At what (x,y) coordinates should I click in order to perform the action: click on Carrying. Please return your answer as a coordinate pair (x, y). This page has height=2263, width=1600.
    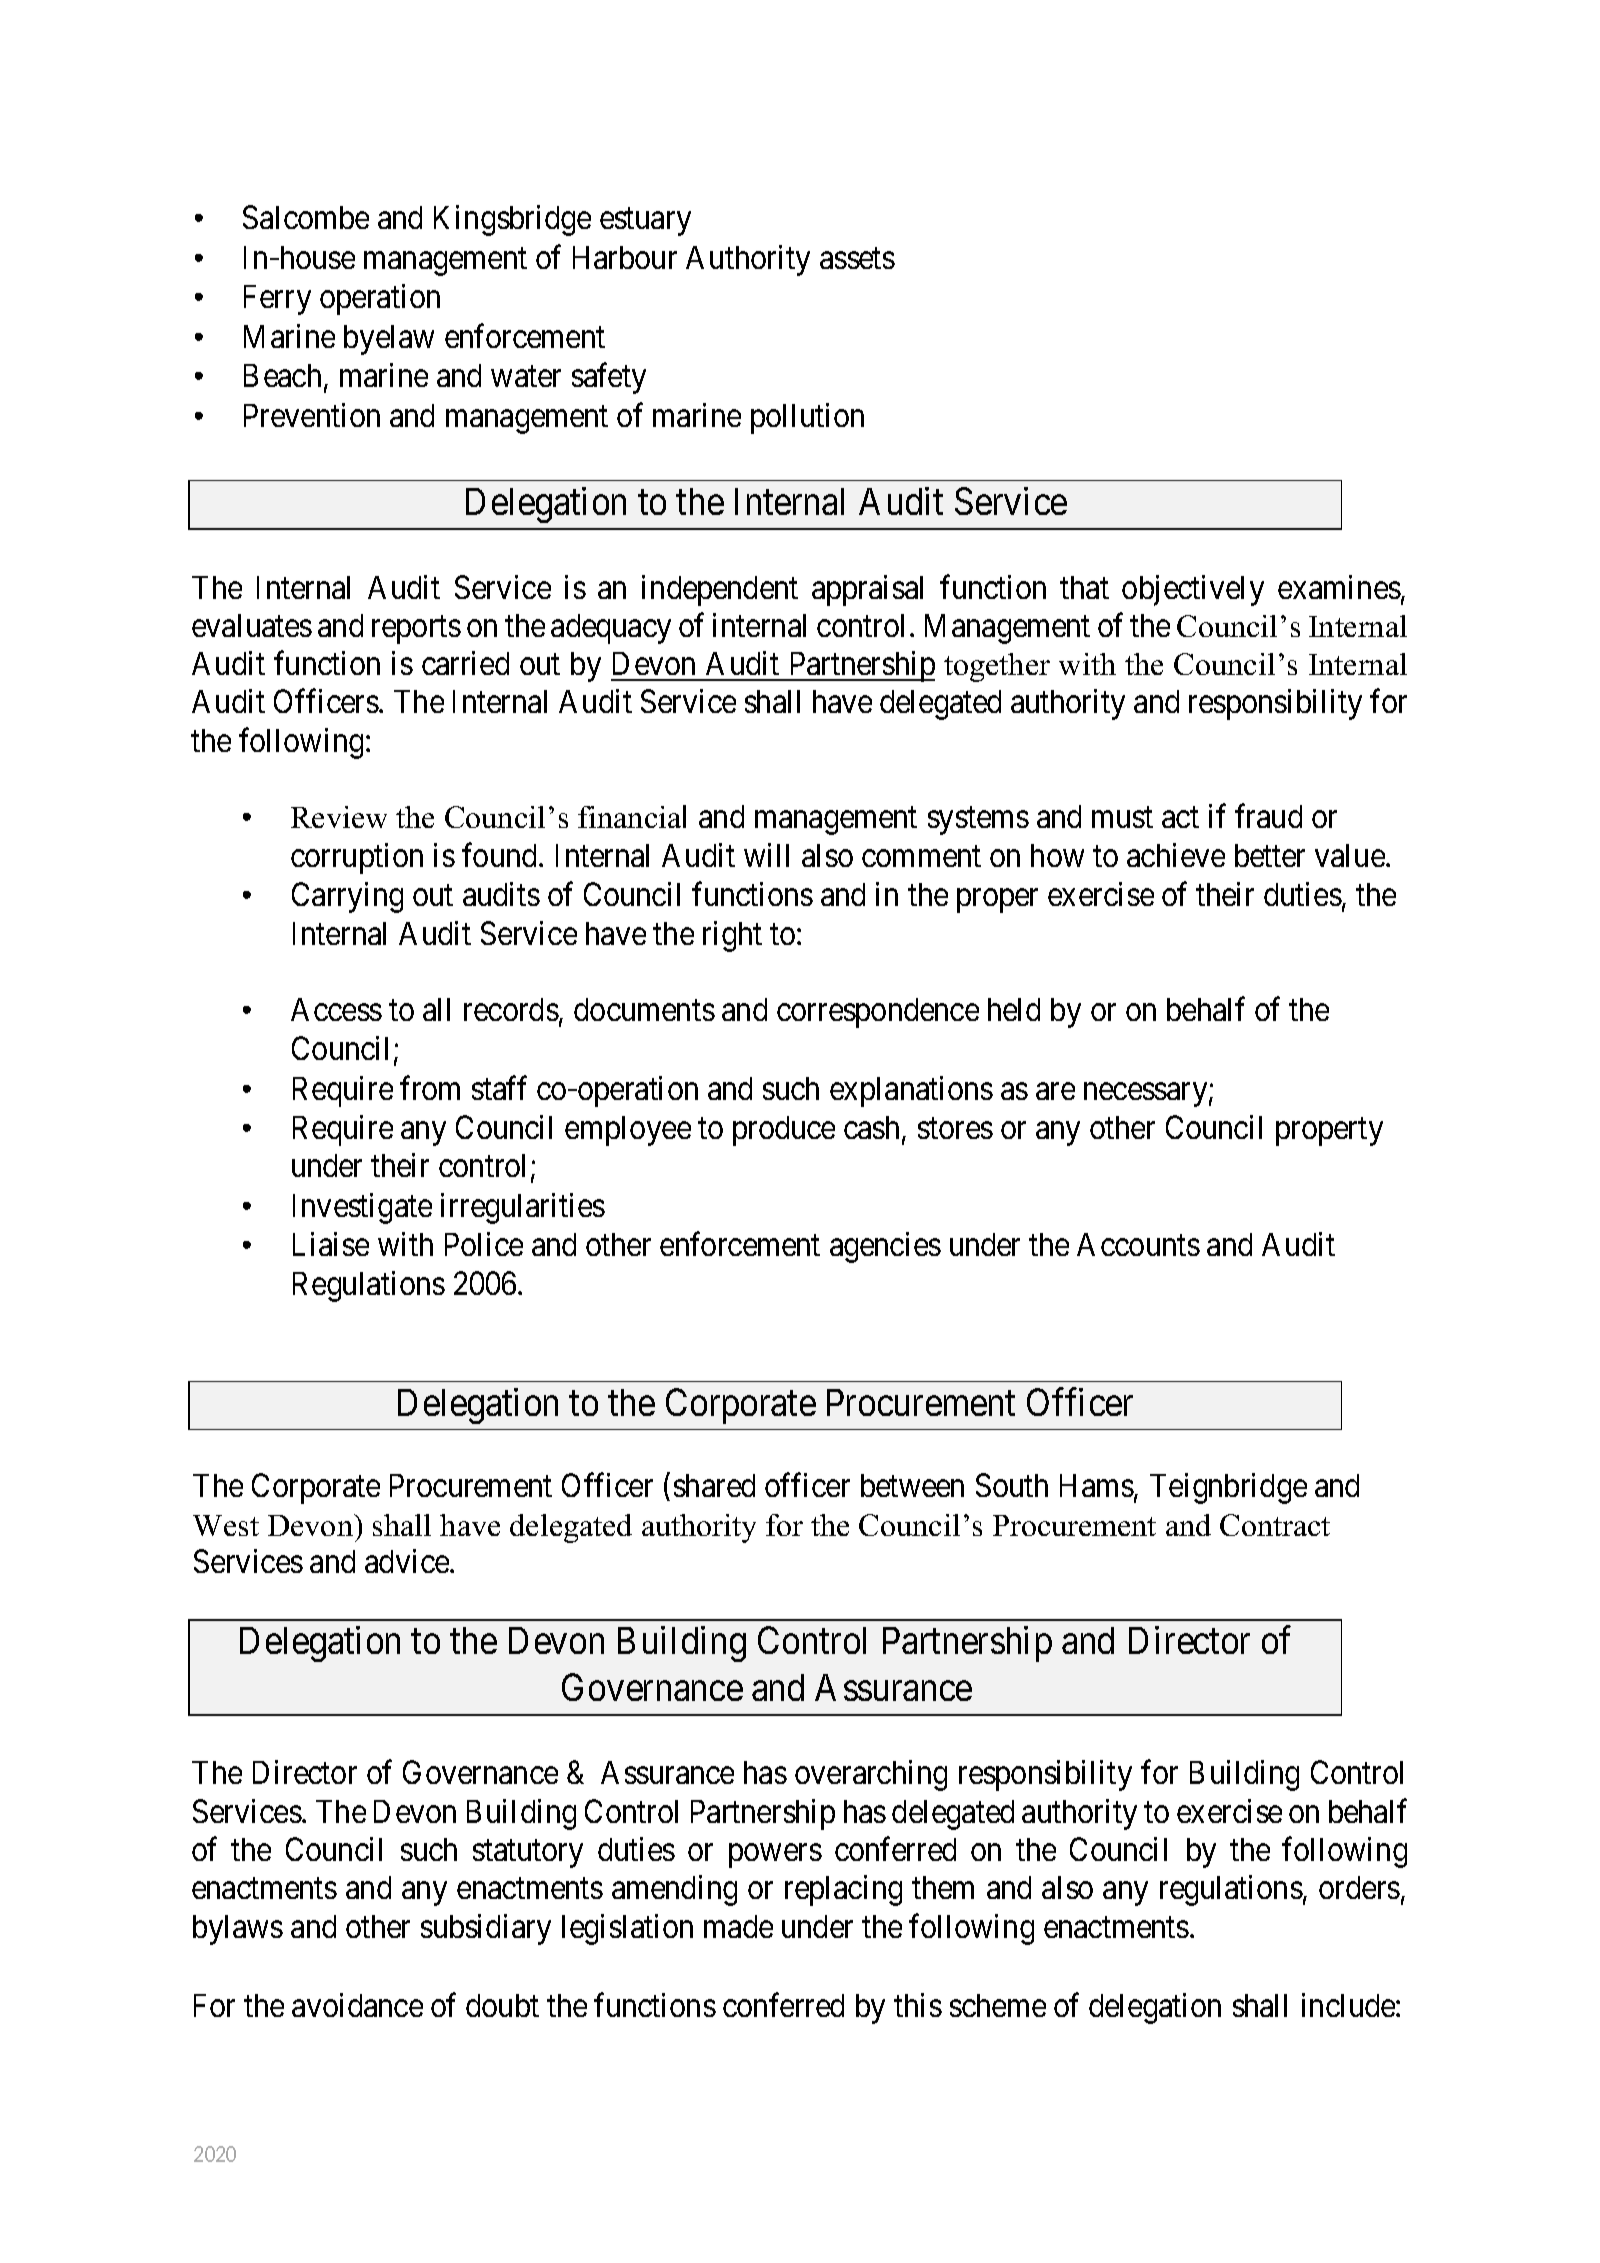
    Looking at the image, I should click on (347, 897).
